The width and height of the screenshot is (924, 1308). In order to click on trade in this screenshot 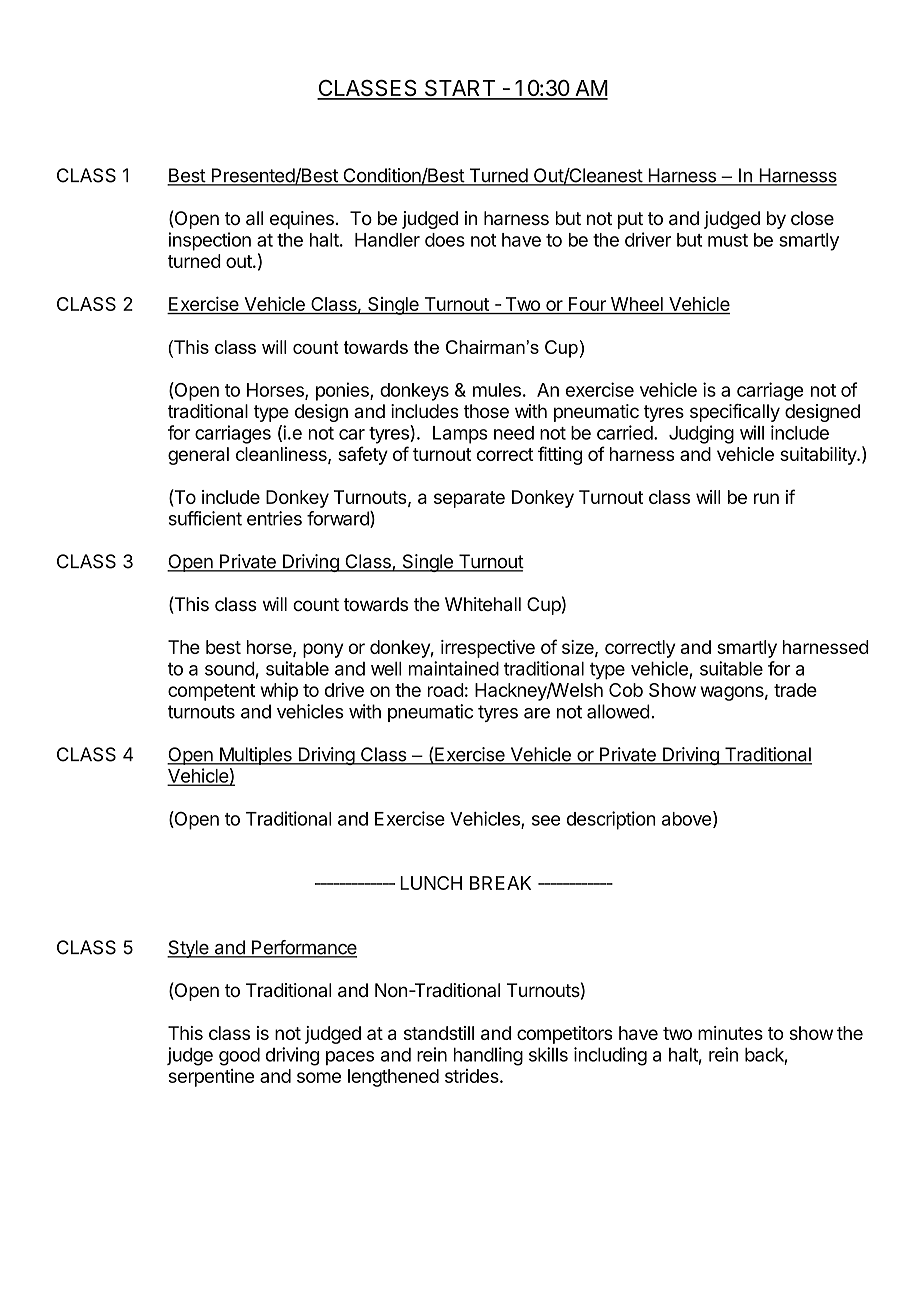, I will do `click(795, 690)`.
